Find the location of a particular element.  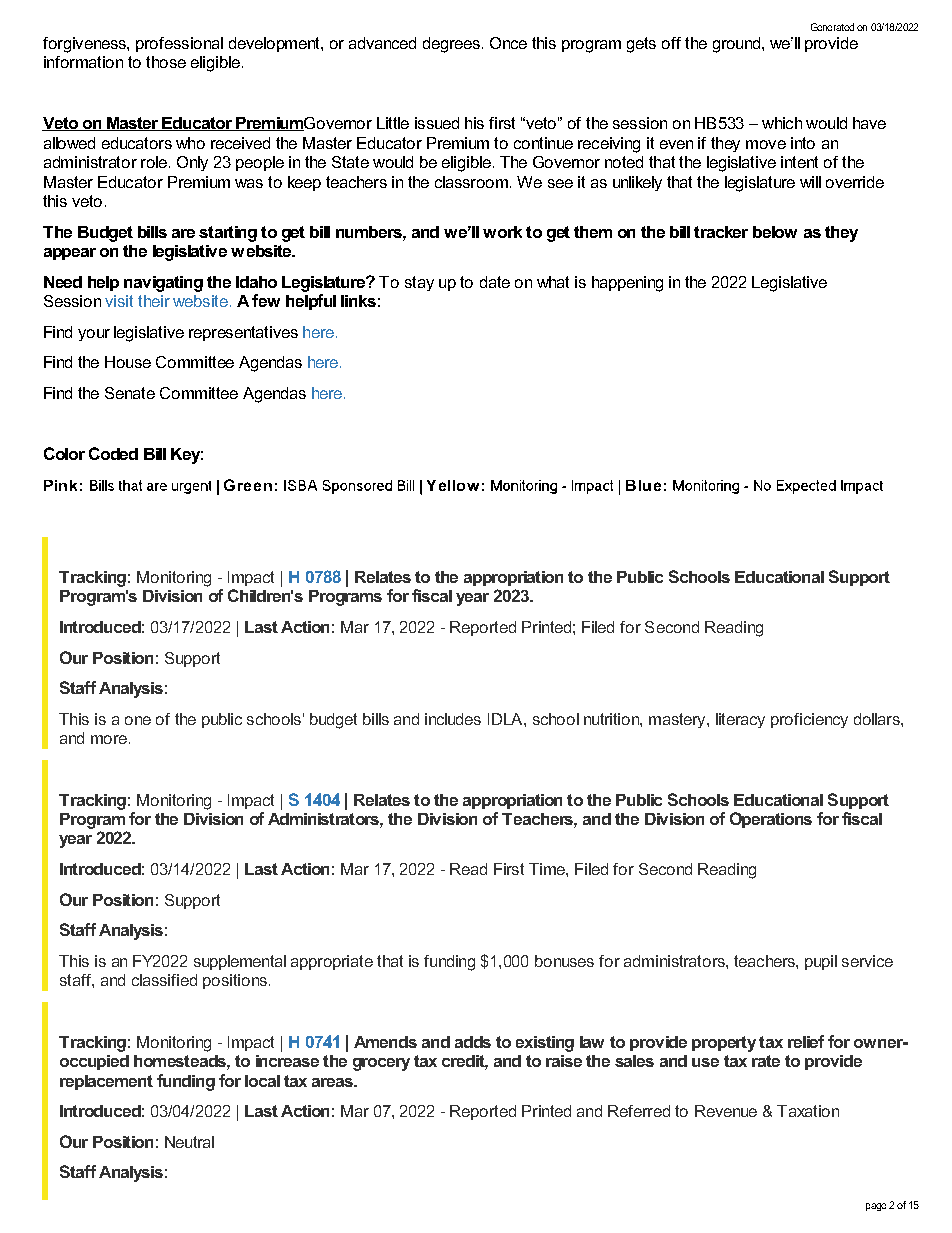

degrees is located at coordinates (451, 45).
